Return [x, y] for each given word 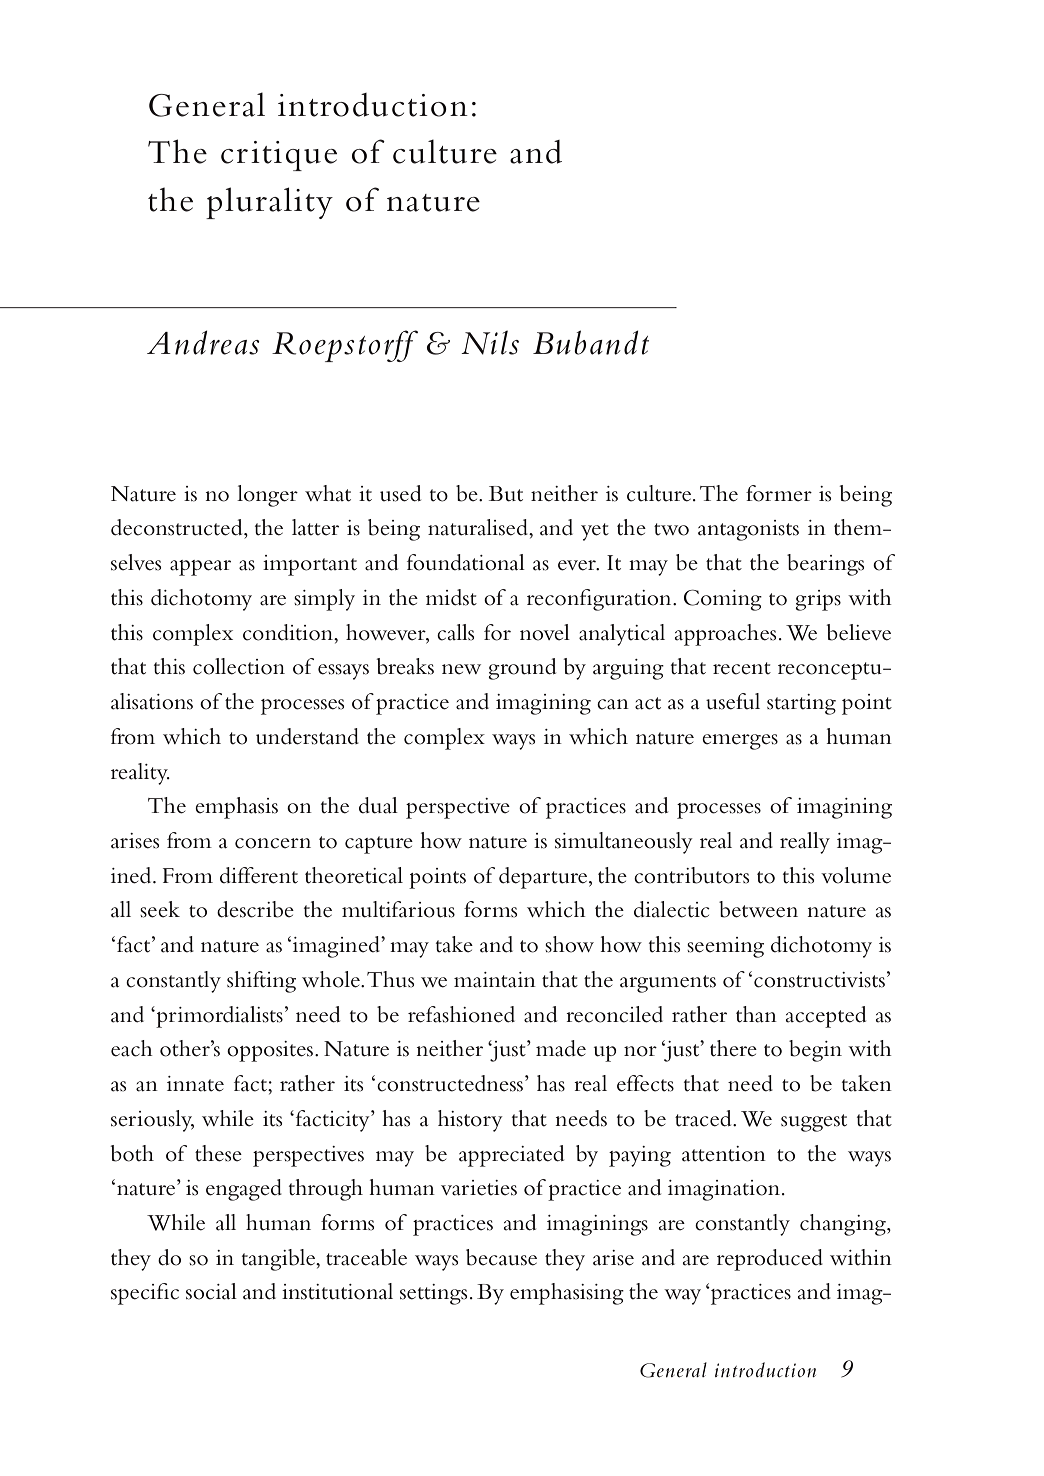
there [733, 1048]
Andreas [203, 342]
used [400, 493]
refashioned [461, 1014]
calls [455, 632]
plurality [269, 203]
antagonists [748, 530]
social [211, 1291]
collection [239, 666]
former [779, 493]
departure [544, 878]
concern [273, 843]
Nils [490, 343]
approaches [725, 635]
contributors [691, 875]
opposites [270, 1051]
